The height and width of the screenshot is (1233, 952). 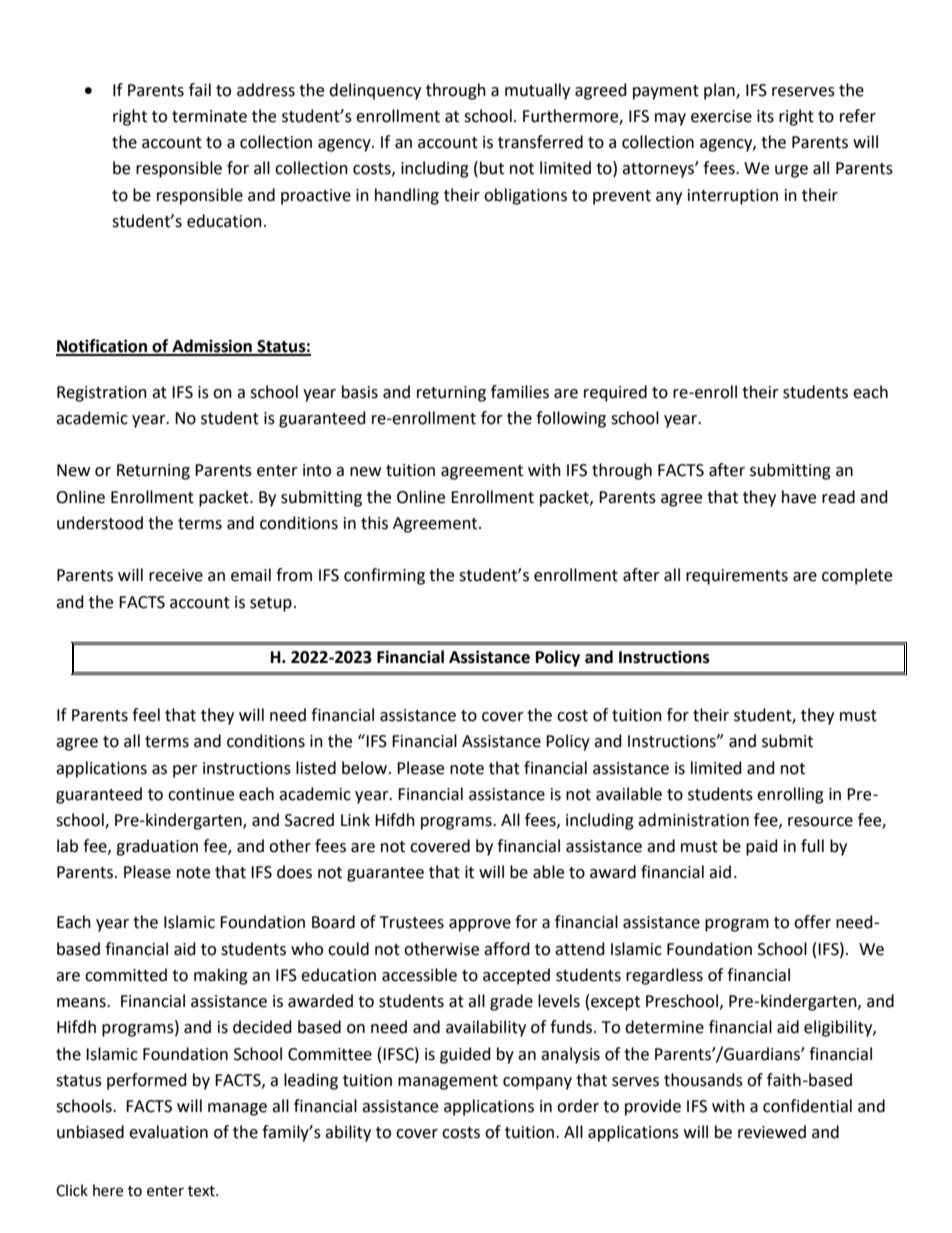 I want to click on but, so click(x=492, y=168).
